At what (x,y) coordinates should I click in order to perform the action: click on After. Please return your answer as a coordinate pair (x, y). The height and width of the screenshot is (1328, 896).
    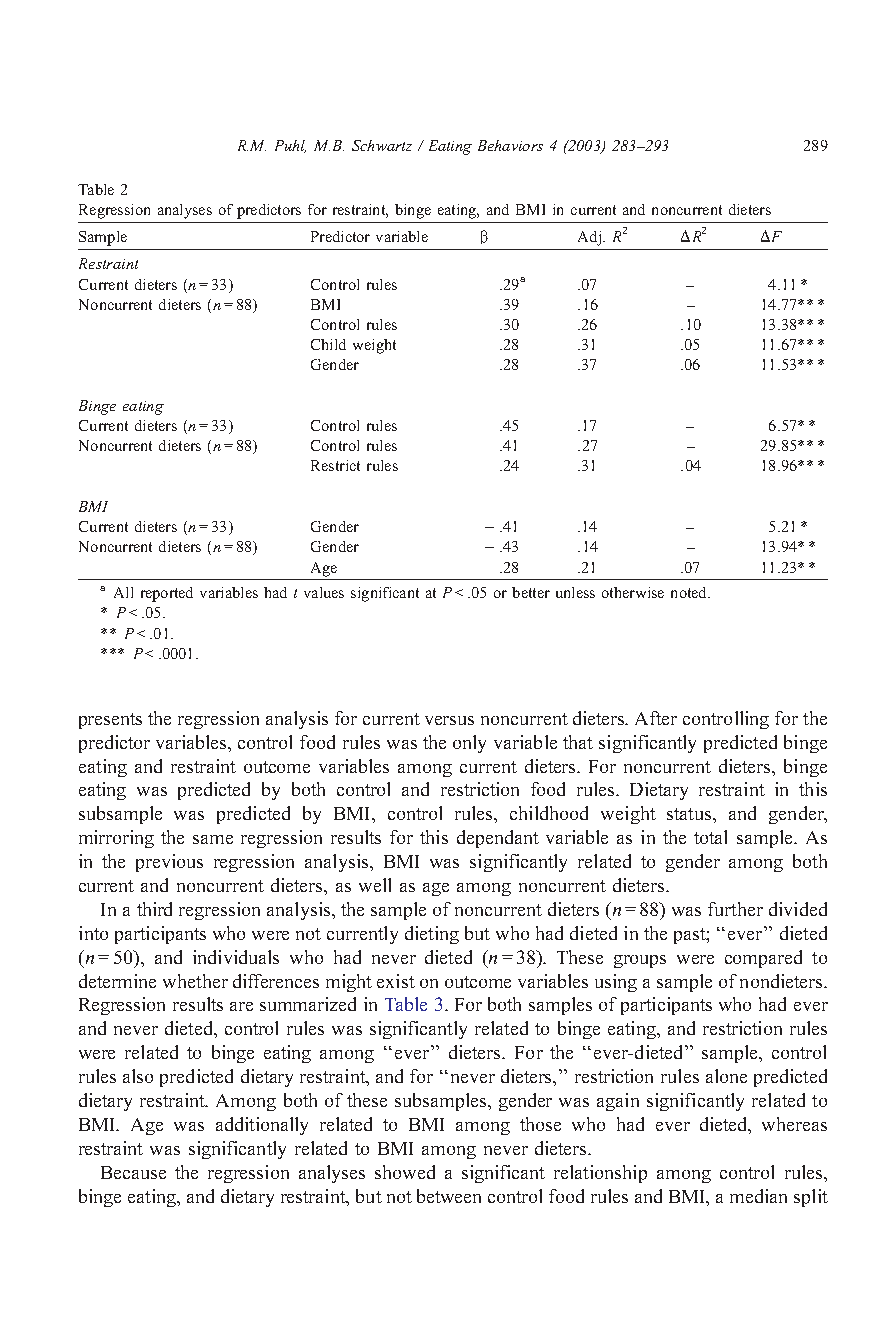
    Looking at the image, I should click on (656, 718).
